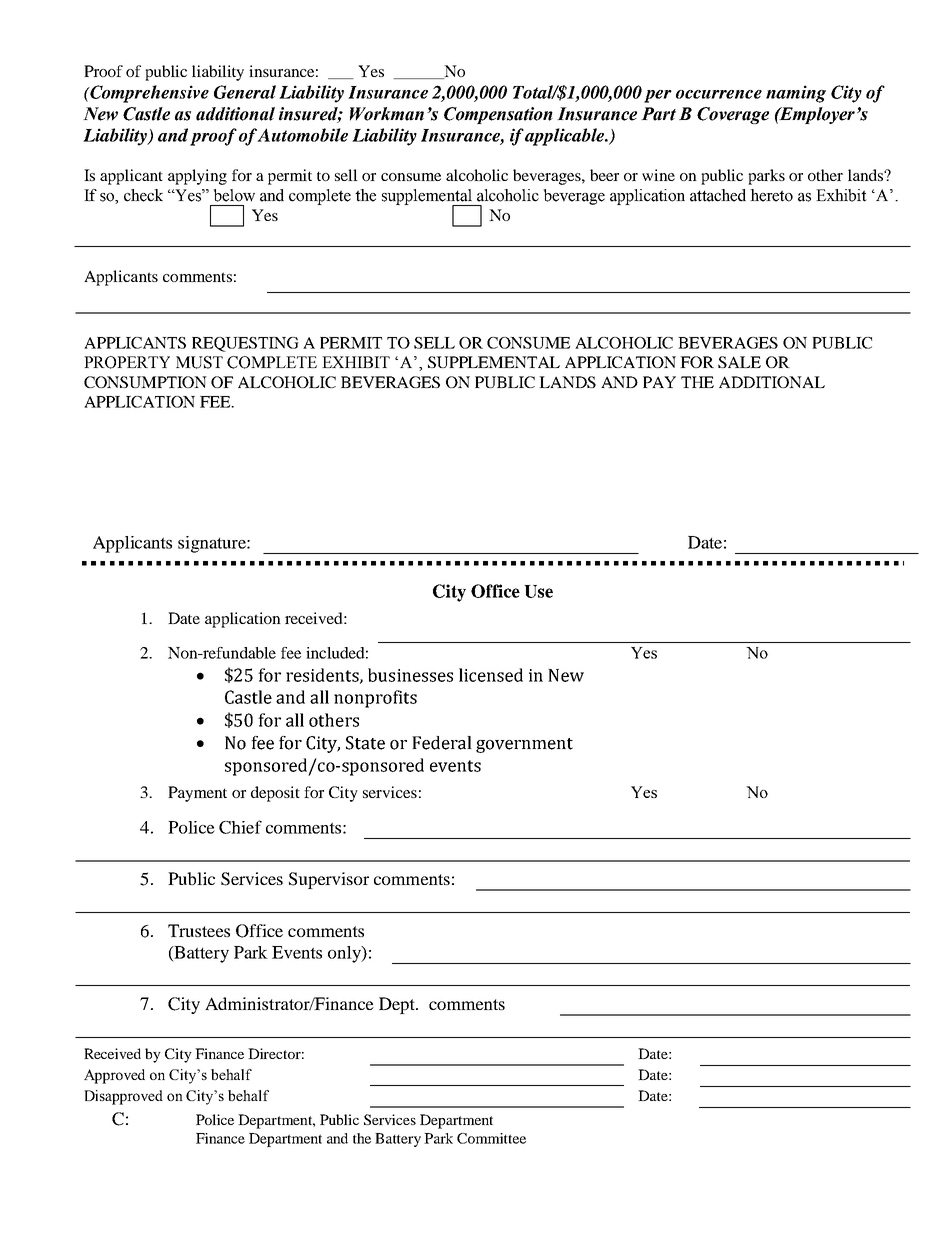 The width and height of the image is (952, 1233). What do you see at coordinates (739, 362) in the image?
I see `SALE` at bounding box center [739, 362].
